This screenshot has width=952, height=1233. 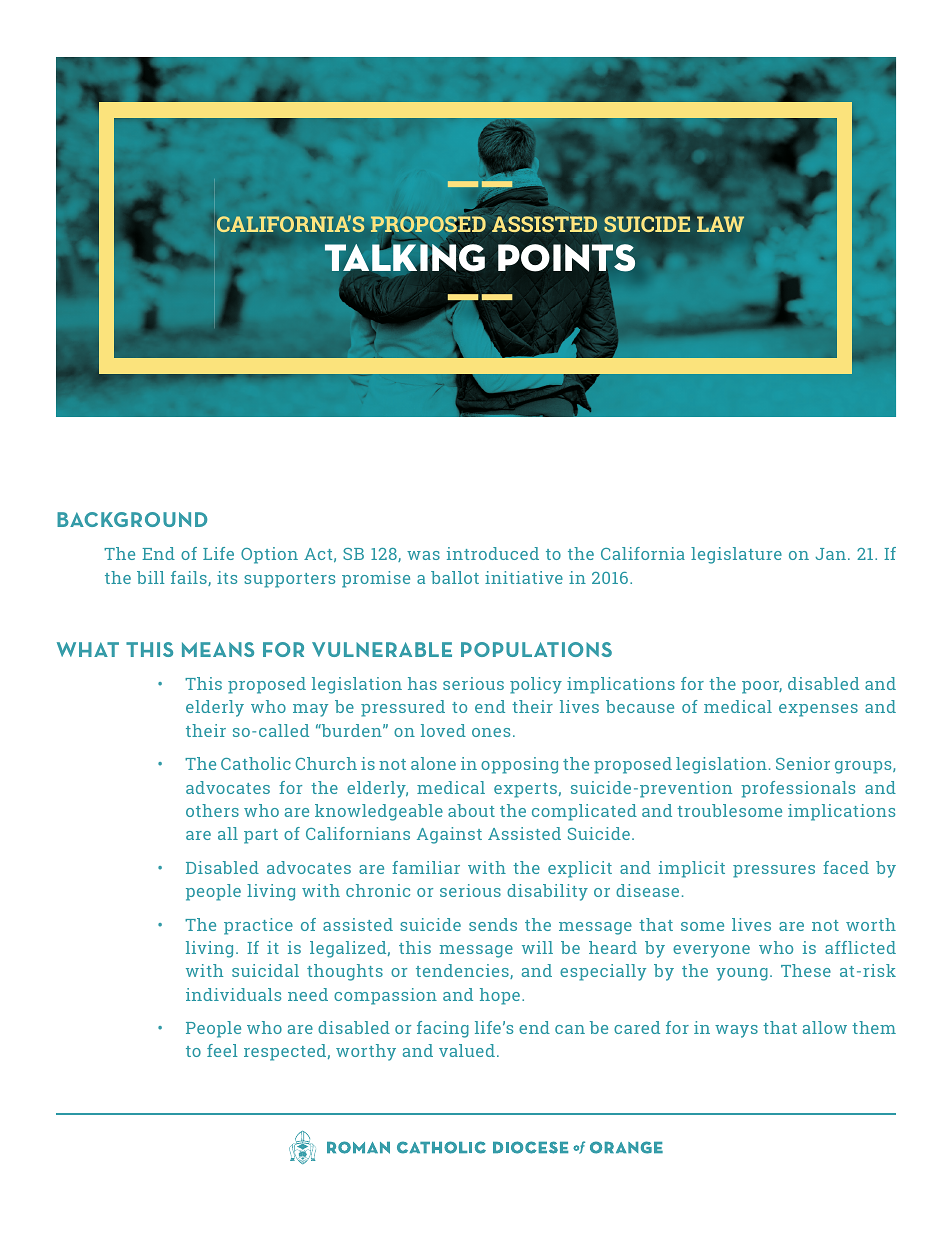 I want to click on familiar, so click(x=426, y=867).
